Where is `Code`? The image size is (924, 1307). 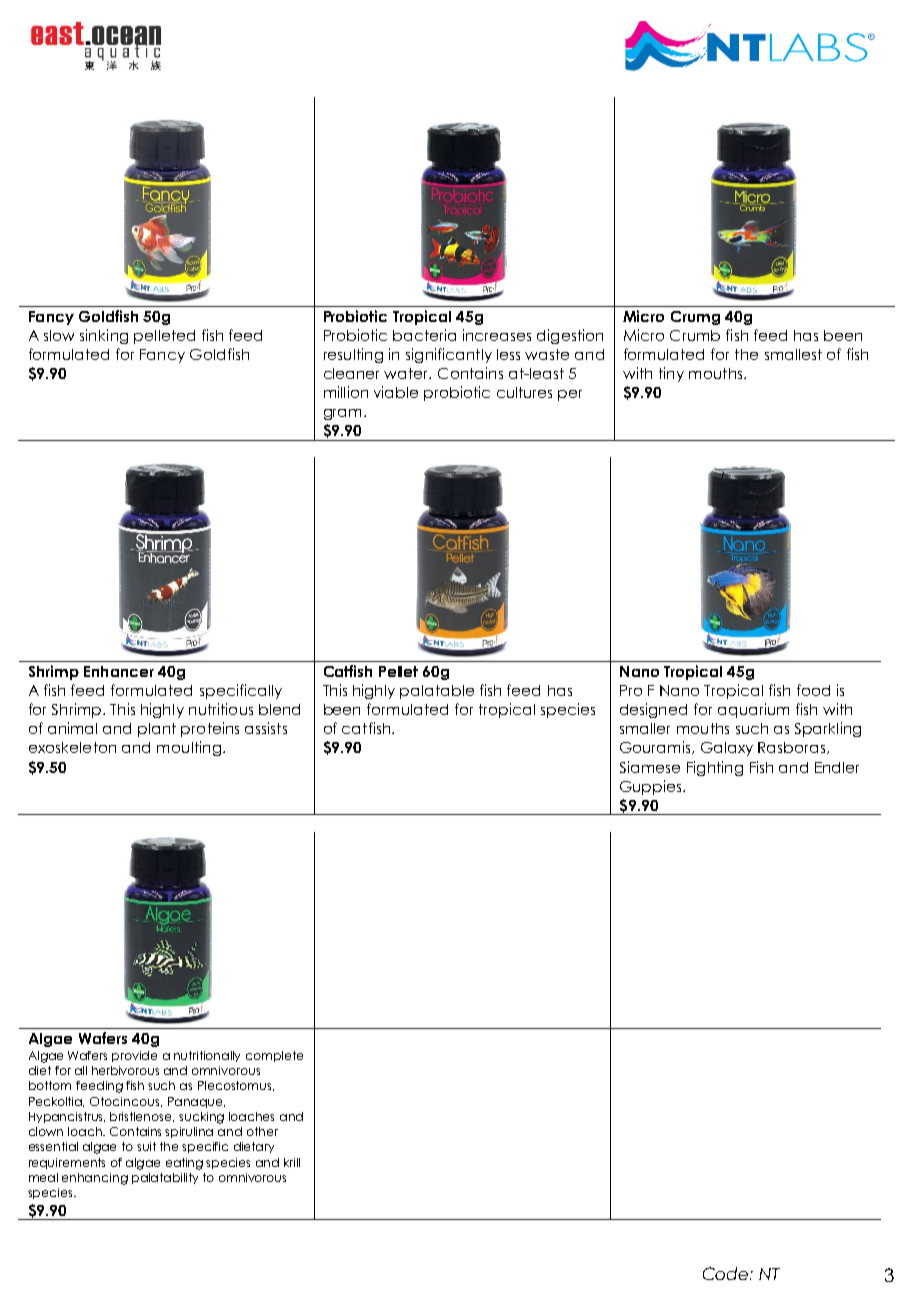
Code is located at coordinates (727, 1273).
